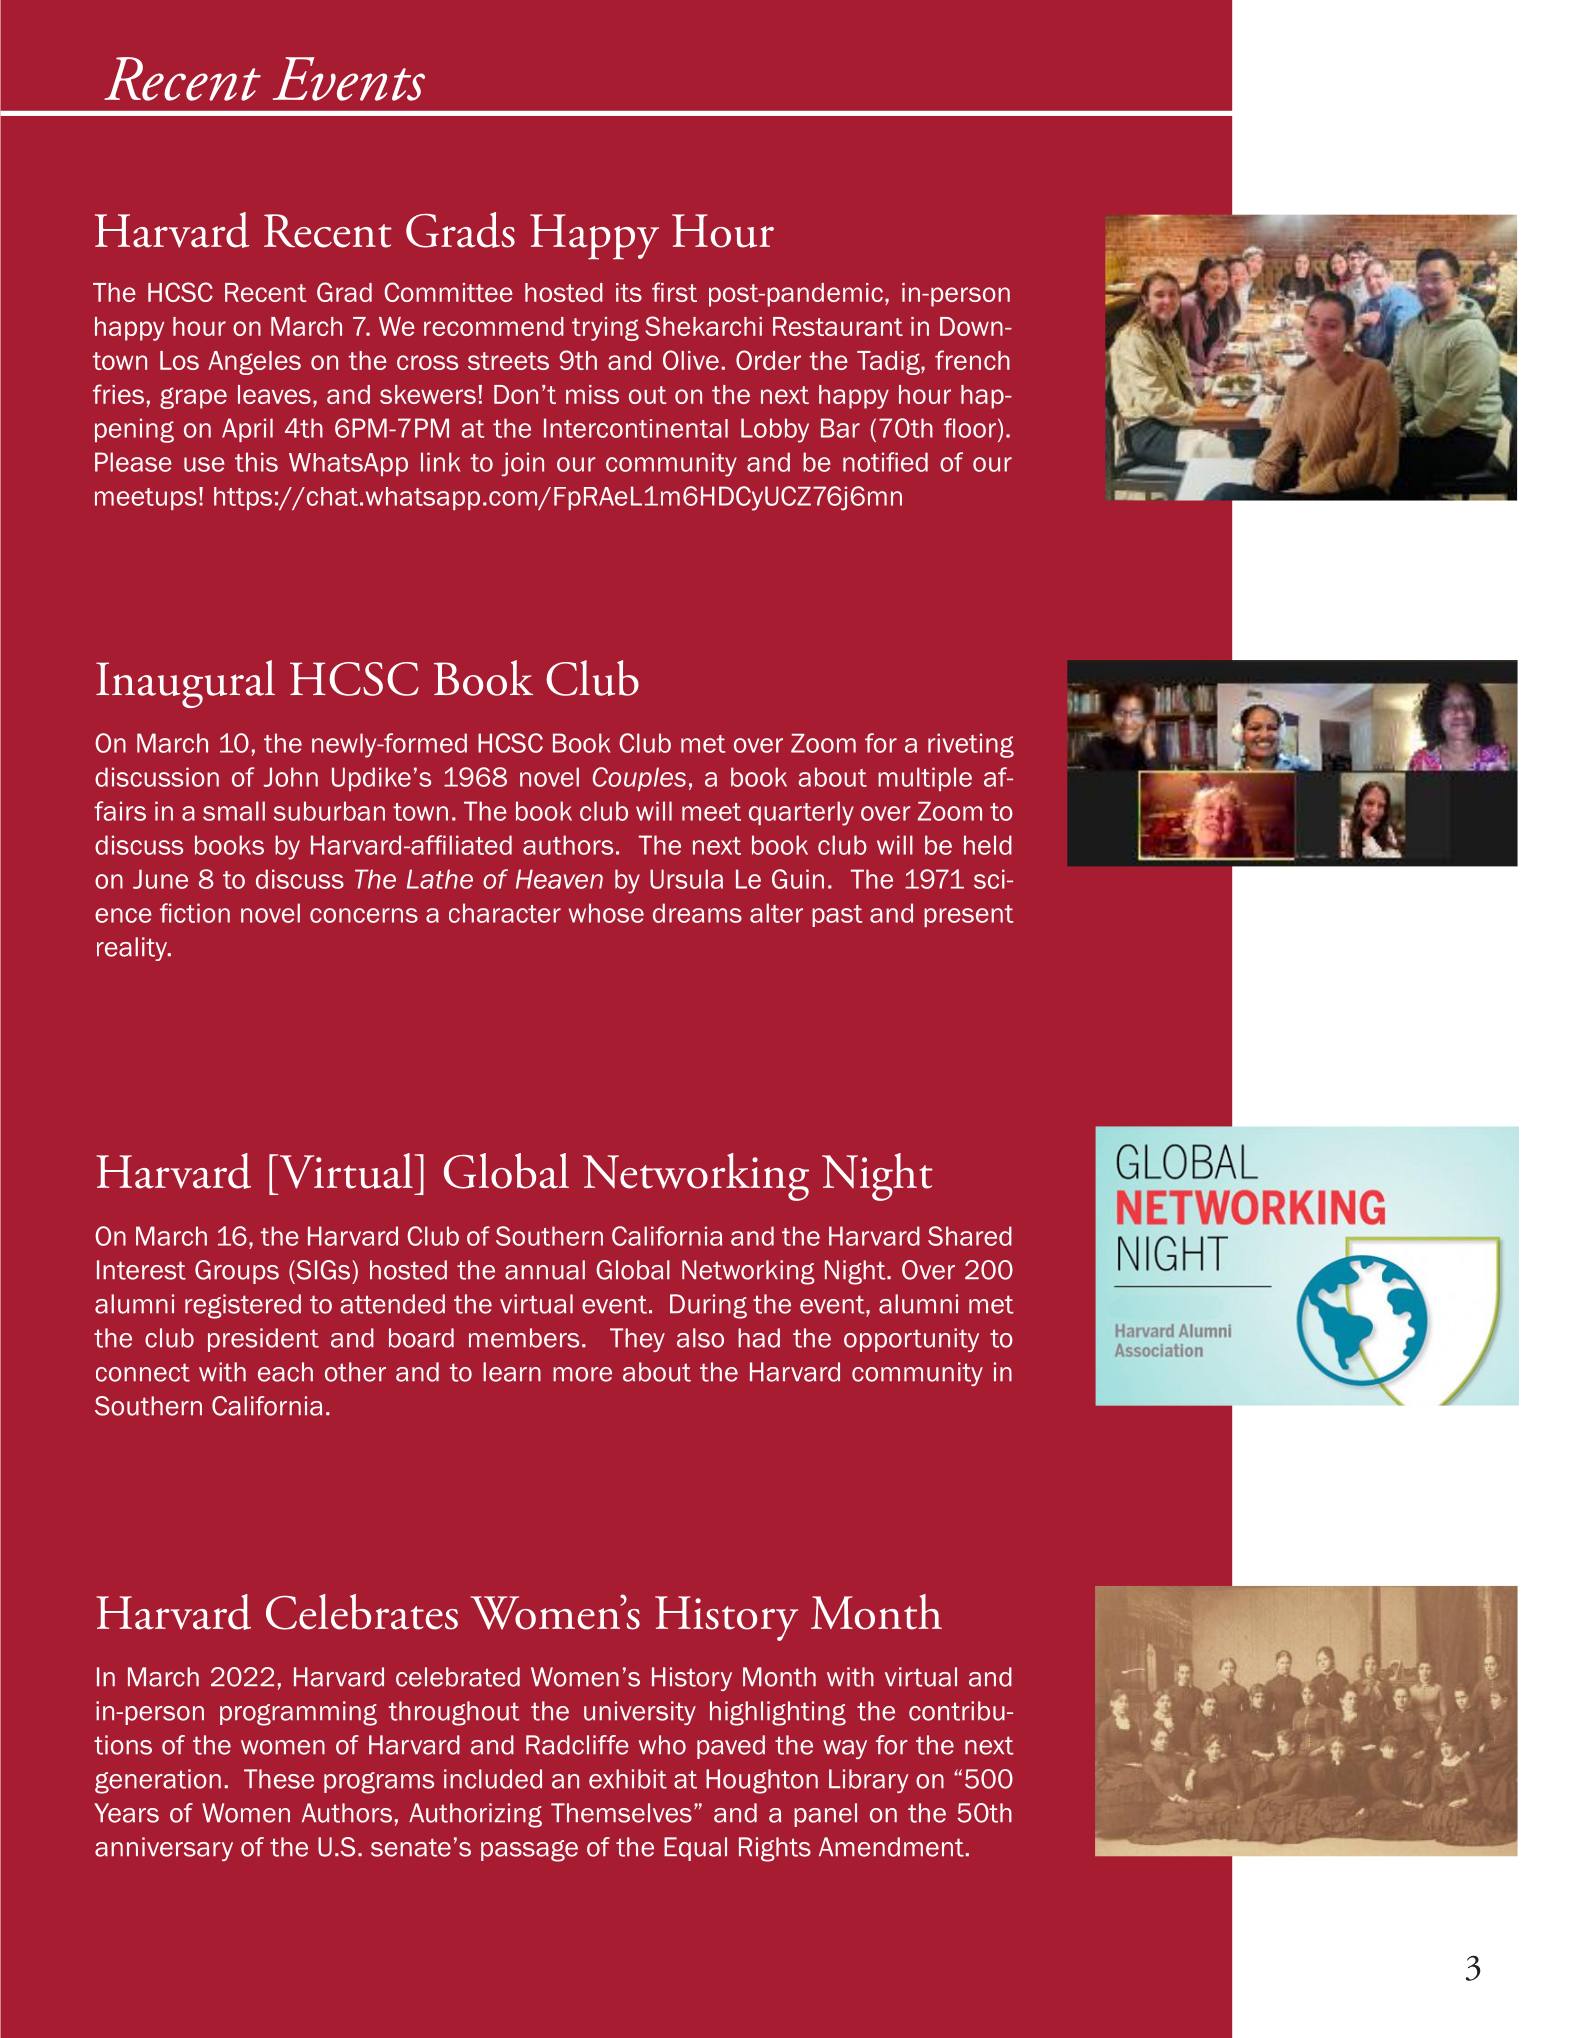 This screenshot has width=1575, height=2038. Describe the element at coordinates (279, 1779) in the screenshot. I see `These` at that location.
